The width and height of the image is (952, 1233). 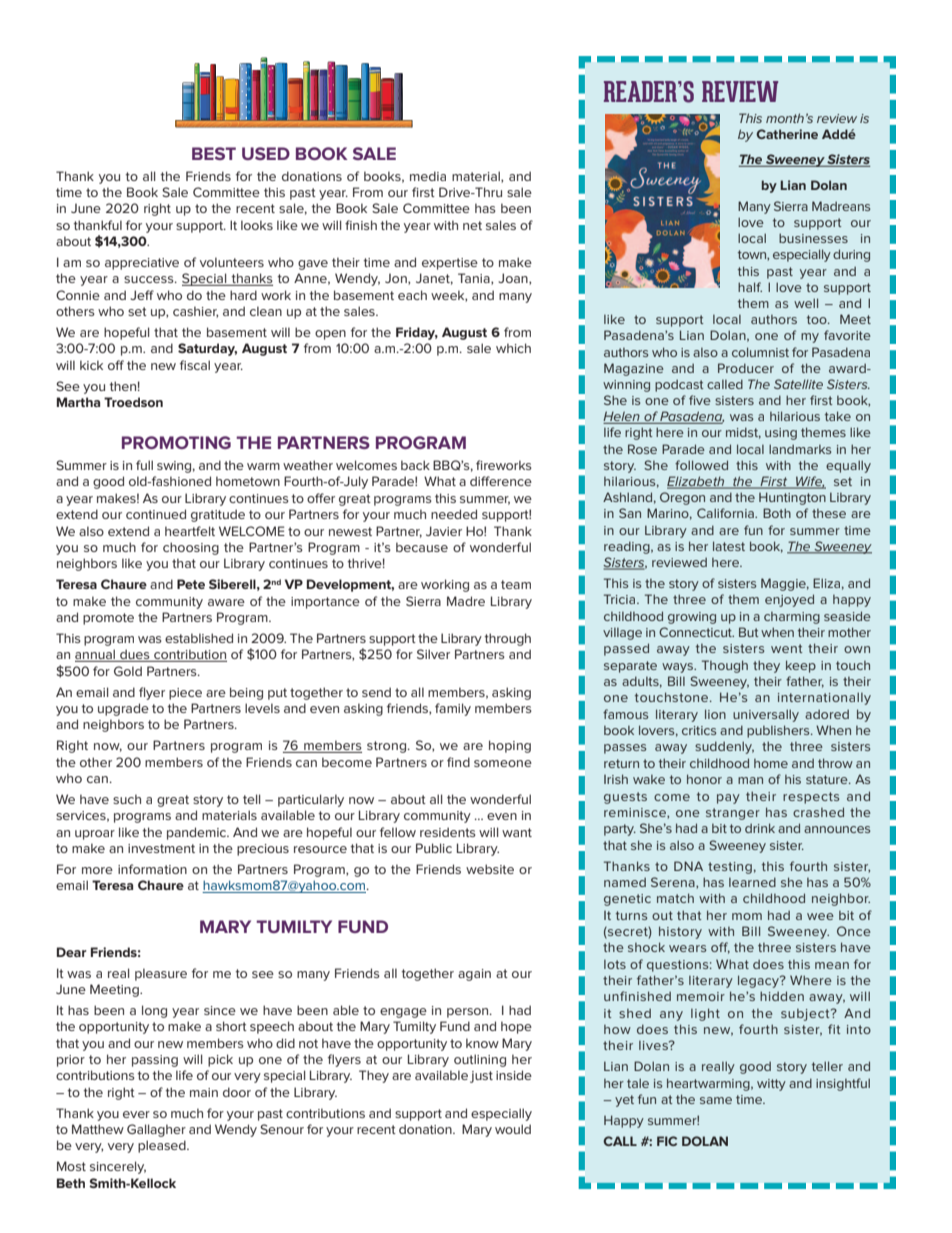 I want to click on went, so click(x=787, y=648).
